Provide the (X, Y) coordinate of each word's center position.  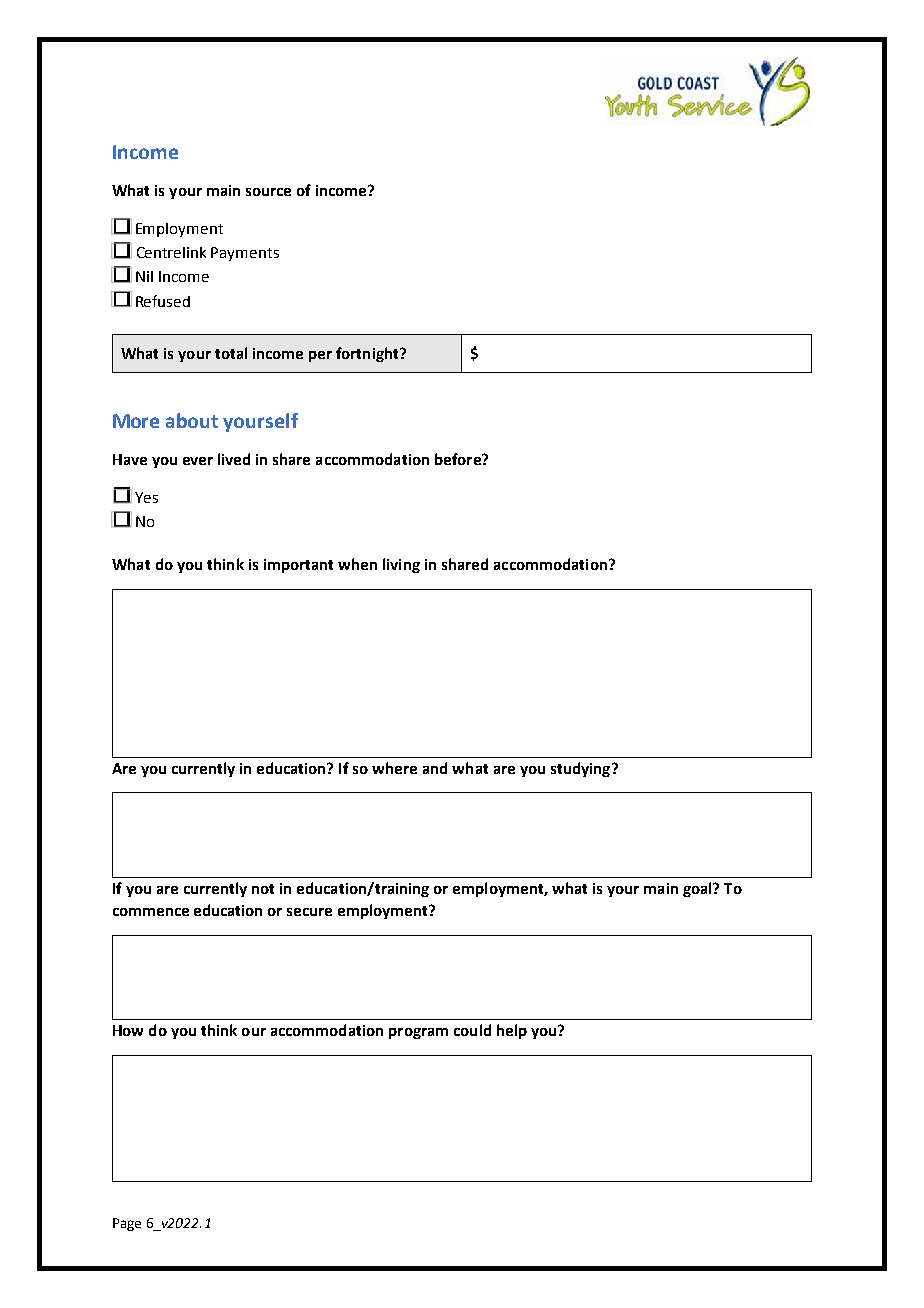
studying (582, 769)
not (263, 889)
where (394, 768)
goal (698, 889)
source (268, 192)
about (192, 420)
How (128, 1030)
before (459, 459)
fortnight (368, 354)
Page (127, 1224)
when (357, 564)
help (512, 1031)
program (418, 1033)
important (298, 566)
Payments (245, 254)
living (401, 565)
